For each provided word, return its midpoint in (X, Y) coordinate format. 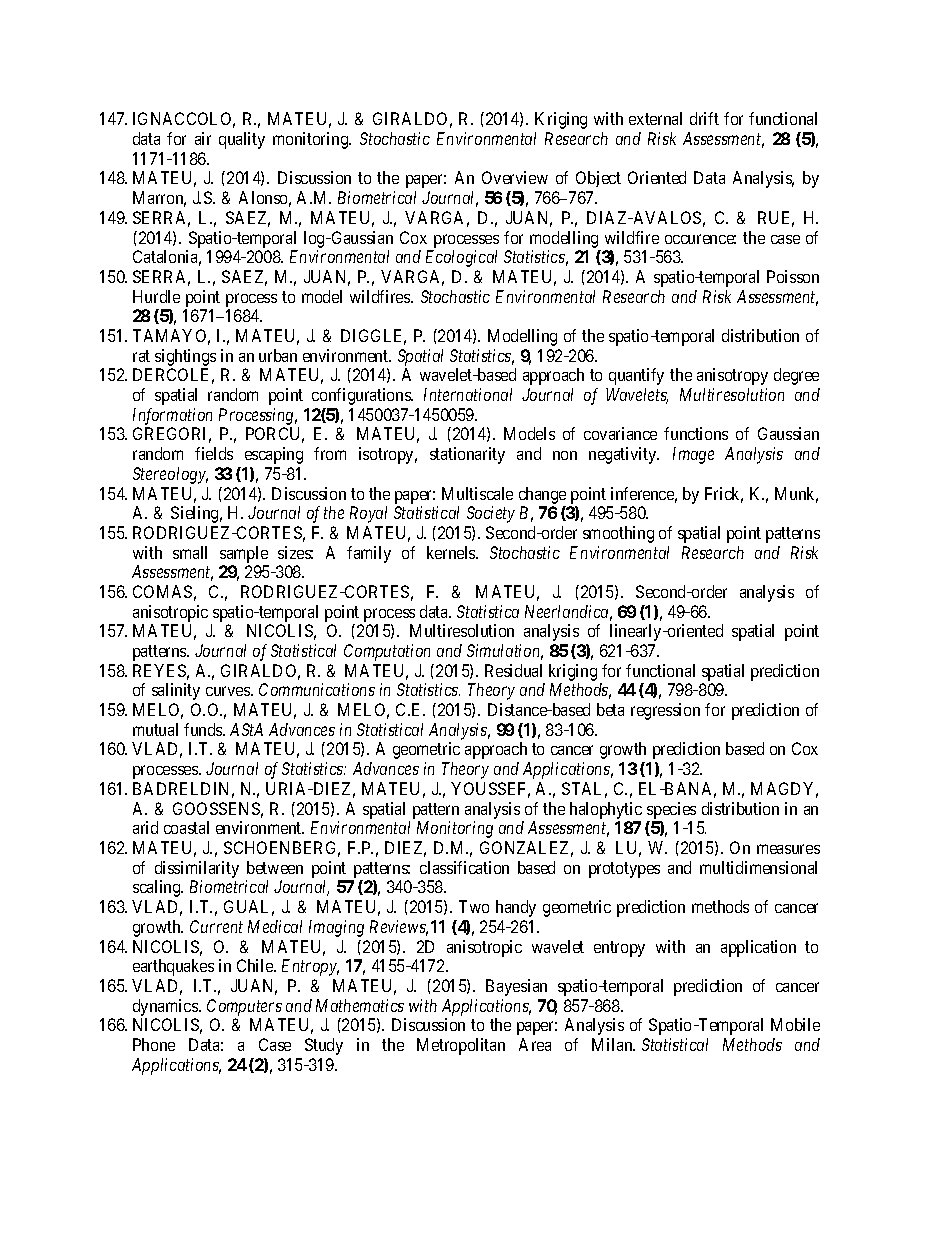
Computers (244, 1007)
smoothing (618, 534)
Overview (515, 177)
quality (242, 140)
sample (244, 554)
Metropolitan (461, 1046)
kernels (452, 552)
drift (704, 118)
